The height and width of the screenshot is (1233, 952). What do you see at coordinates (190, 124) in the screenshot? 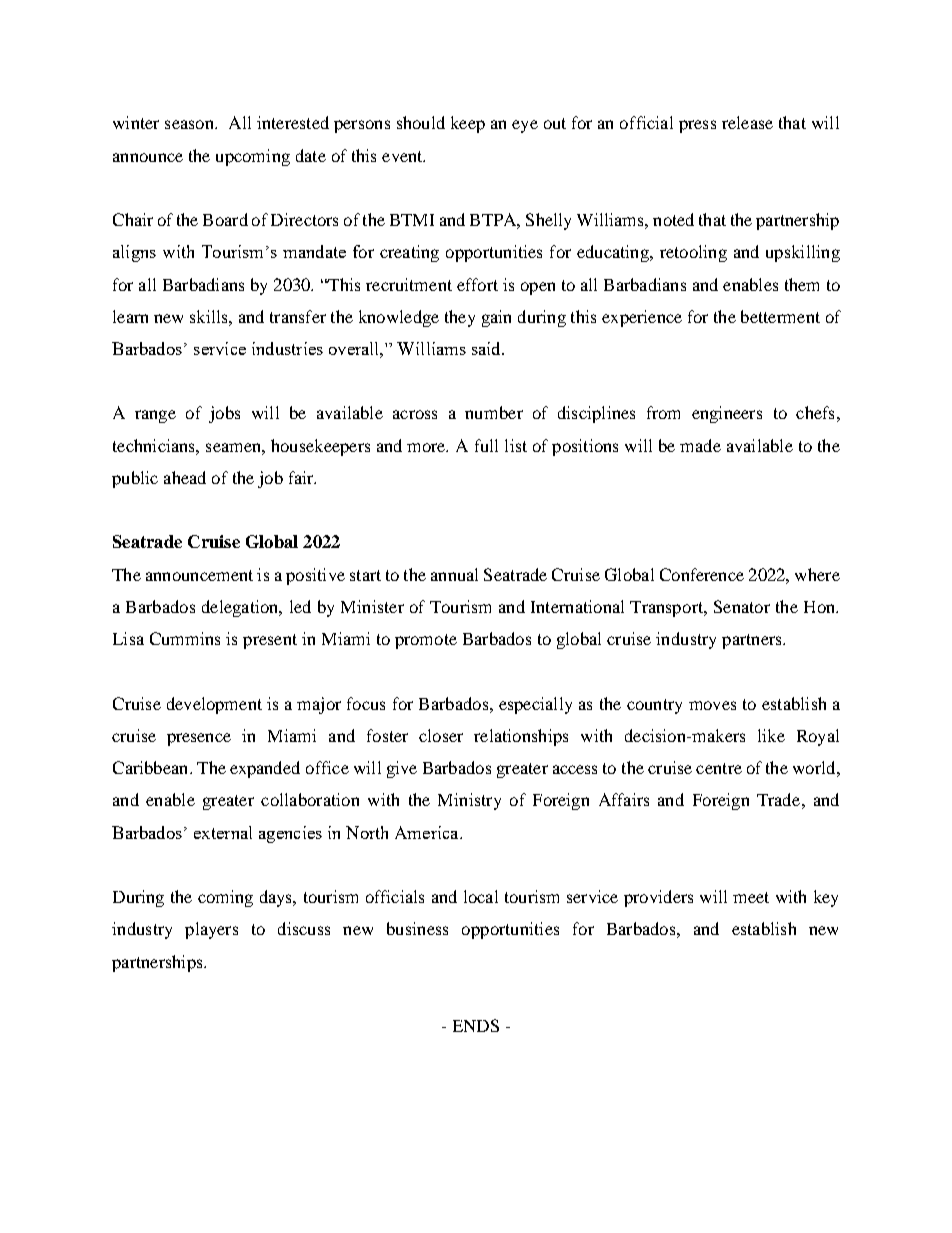
I see `season` at bounding box center [190, 124].
